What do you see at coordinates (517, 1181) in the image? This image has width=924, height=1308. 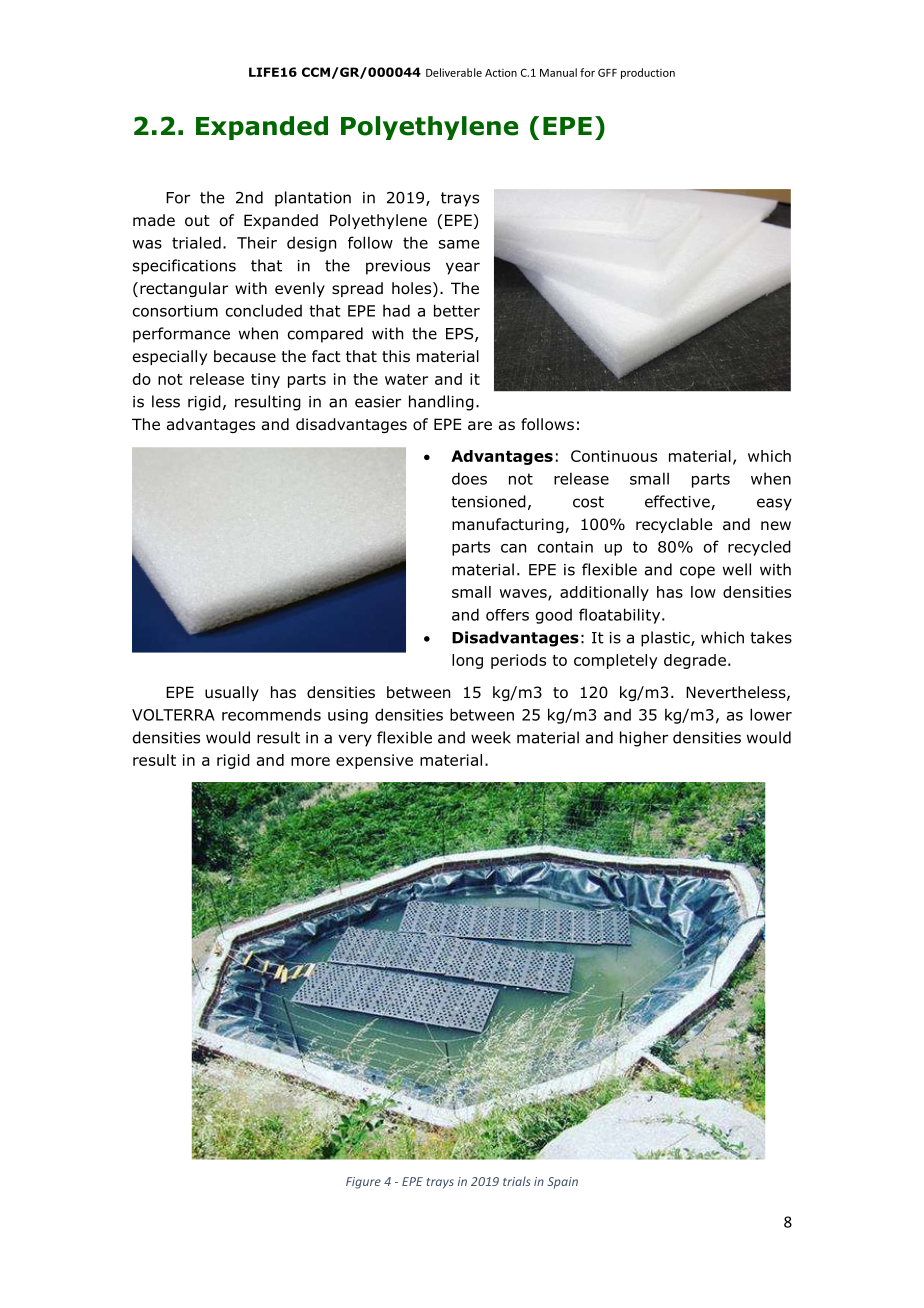 I see `trials` at bounding box center [517, 1181].
